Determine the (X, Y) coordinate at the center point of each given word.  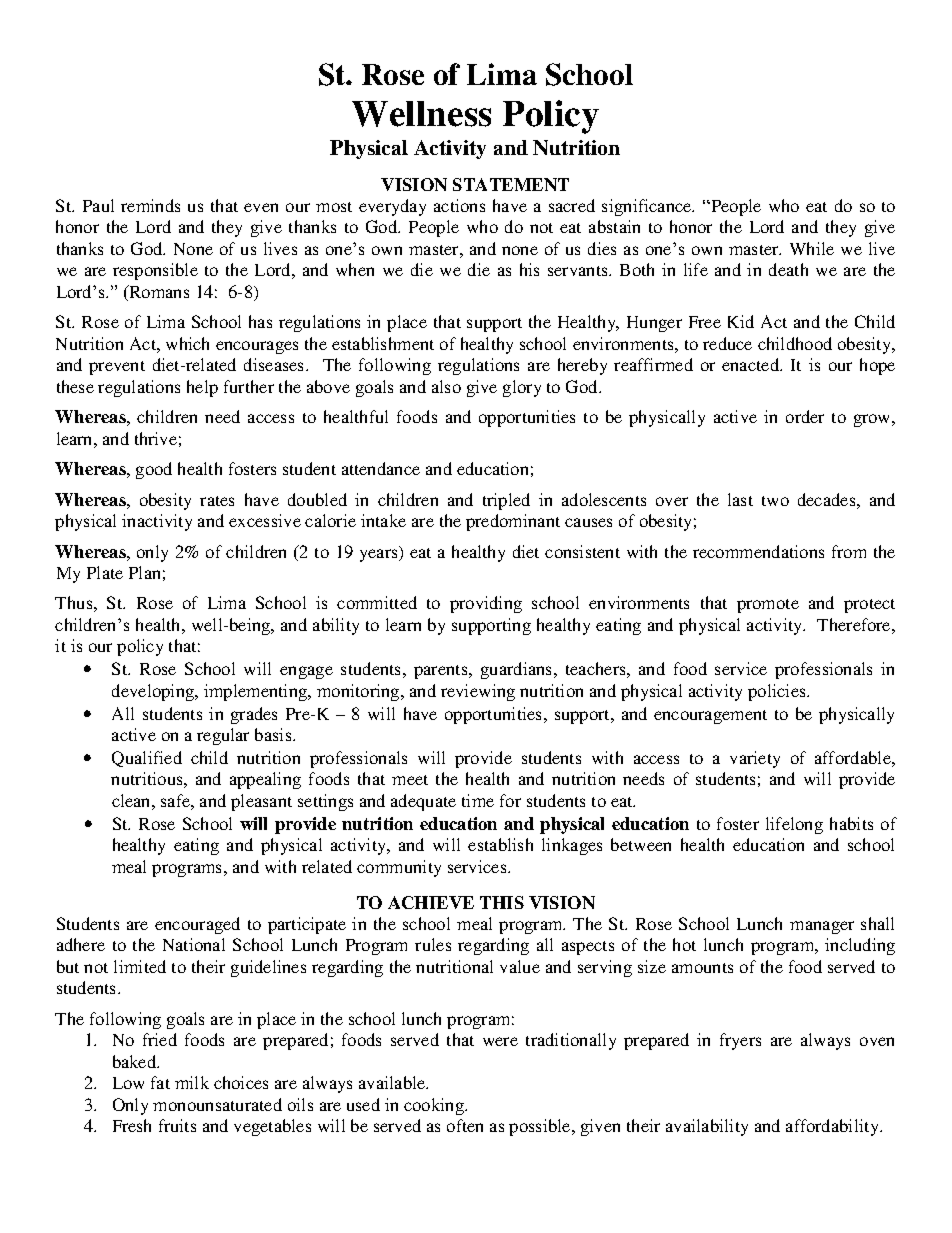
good (154, 470)
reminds (150, 205)
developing (154, 692)
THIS (502, 902)
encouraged (197, 925)
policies (778, 692)
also (446, 386)
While (812, 248)
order (805, 416)
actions (459, 205)
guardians (518, 670)
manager (822, 927)
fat (160, 1082)
